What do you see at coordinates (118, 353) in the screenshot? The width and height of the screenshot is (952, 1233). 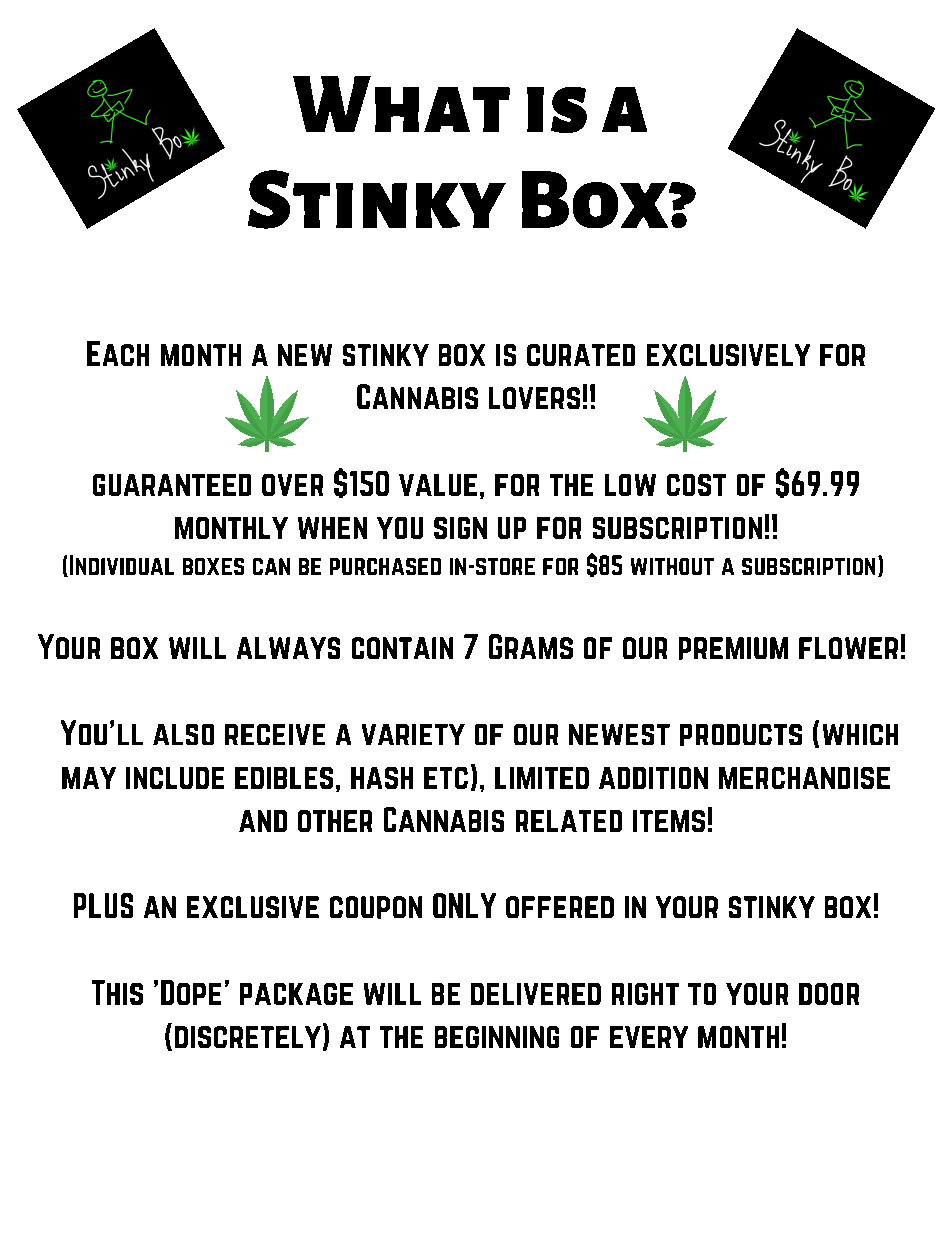 I see `Each` at bounding box center [118, 353].
